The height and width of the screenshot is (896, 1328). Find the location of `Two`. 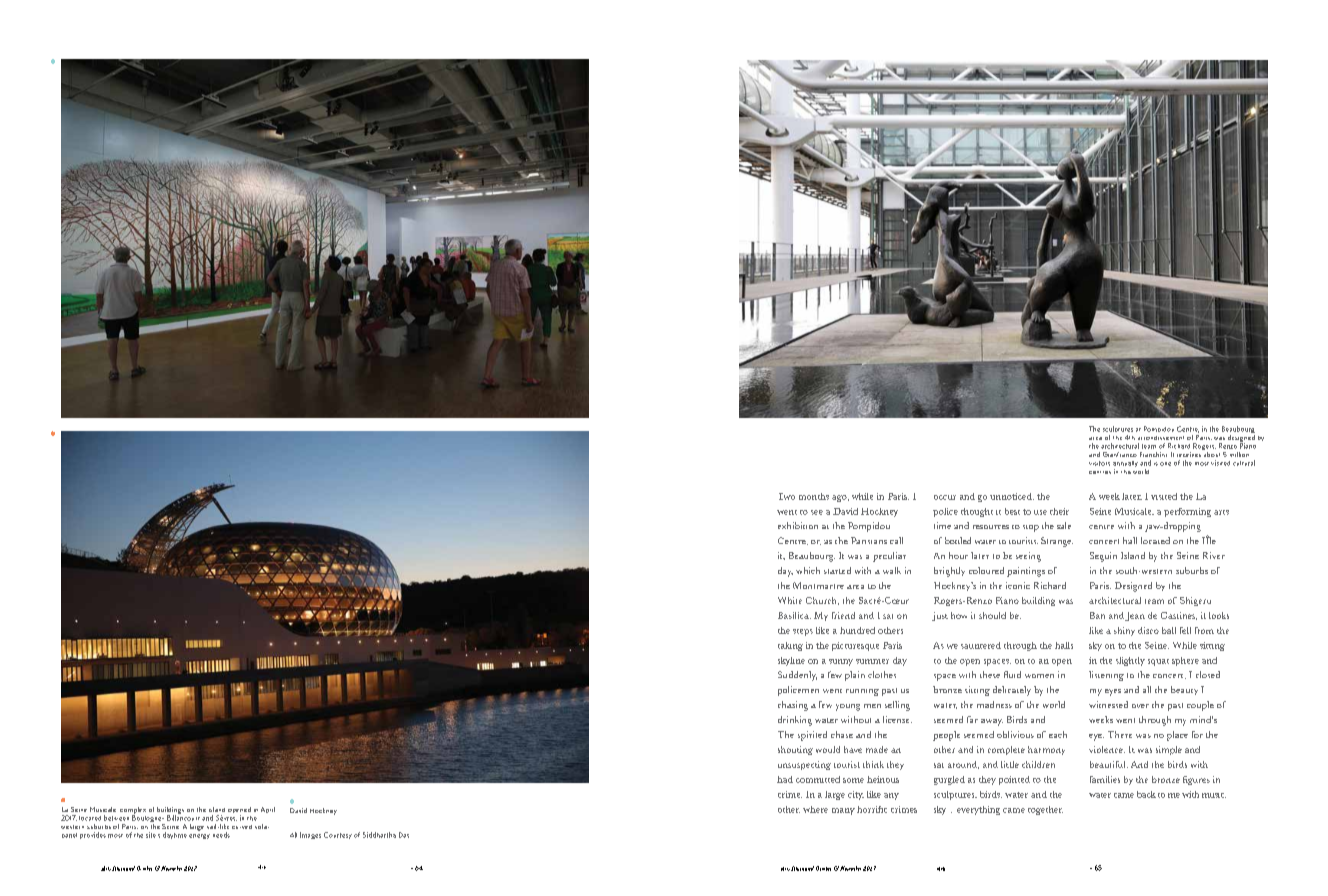

Two is located at coordinates (787, 496).
